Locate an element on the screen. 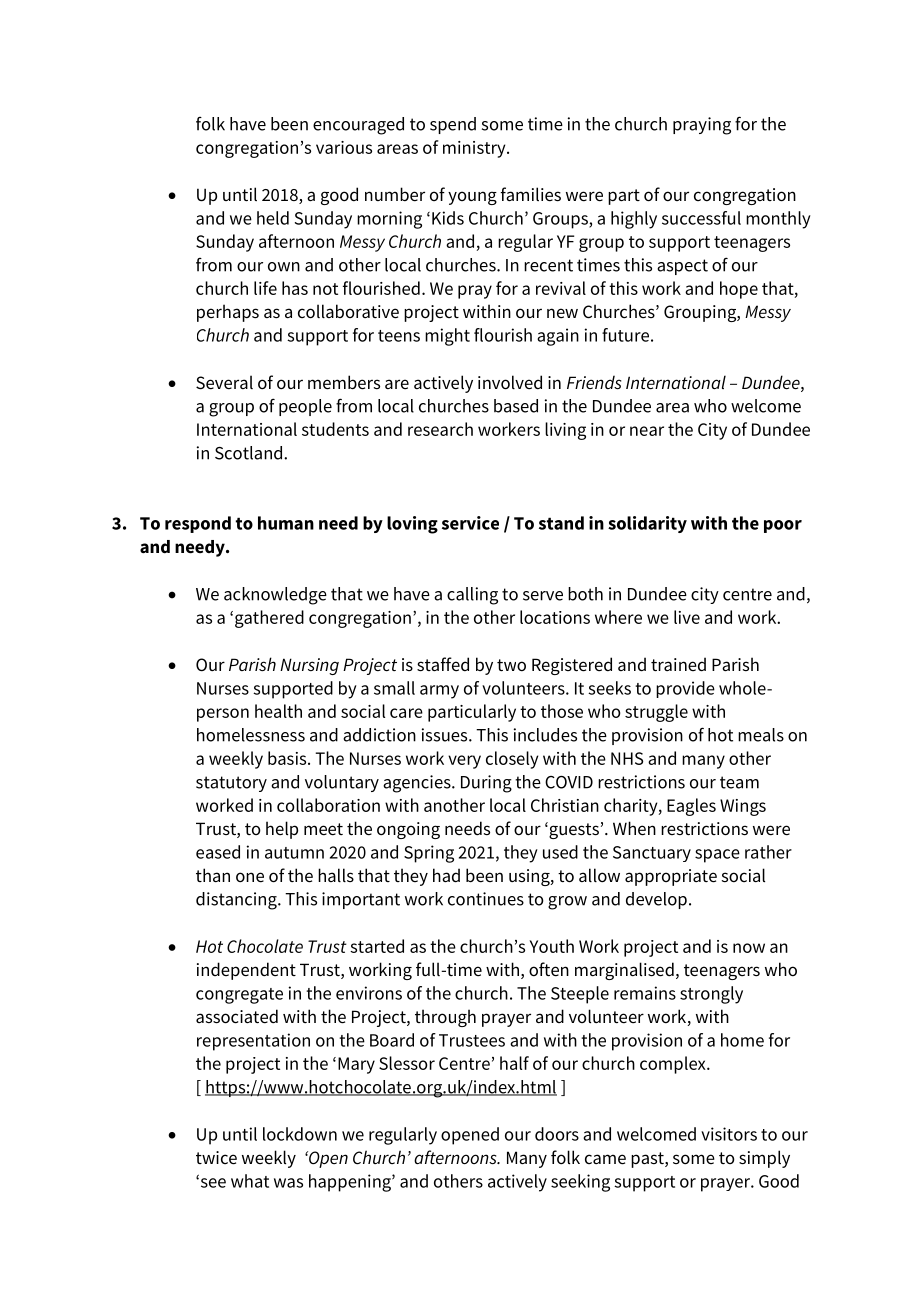 Image resolution: width=924 pixels, height=1308 pixels. successful is located at coordinates (701, 218).
